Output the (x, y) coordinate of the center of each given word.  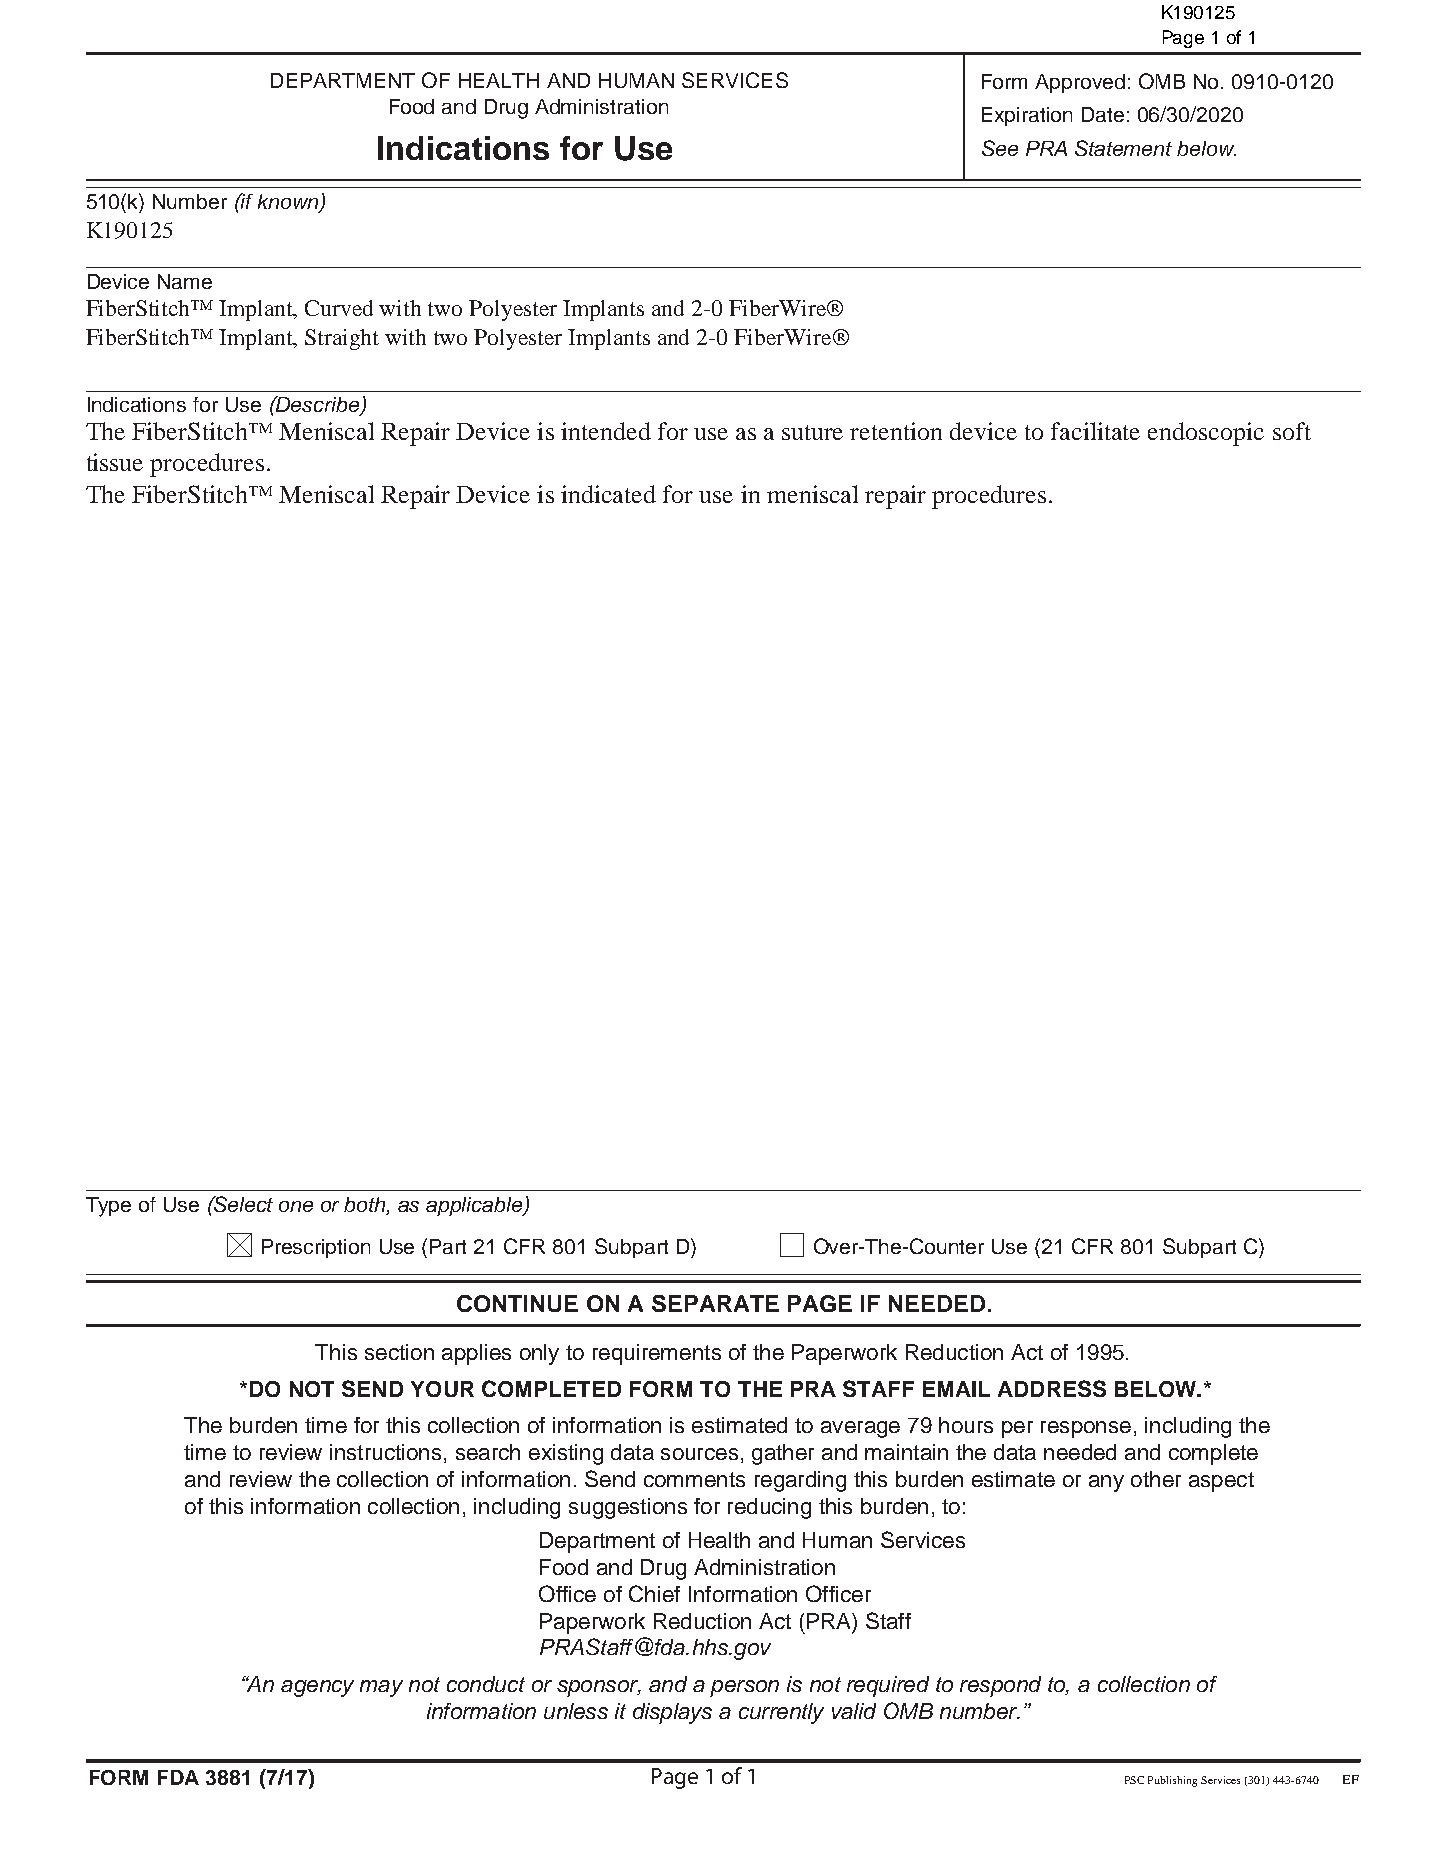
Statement (1123, 148)
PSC (1134, 1780)
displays (672, 1713)
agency (317, 1688)
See (1000, 148)
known (289, 203)
